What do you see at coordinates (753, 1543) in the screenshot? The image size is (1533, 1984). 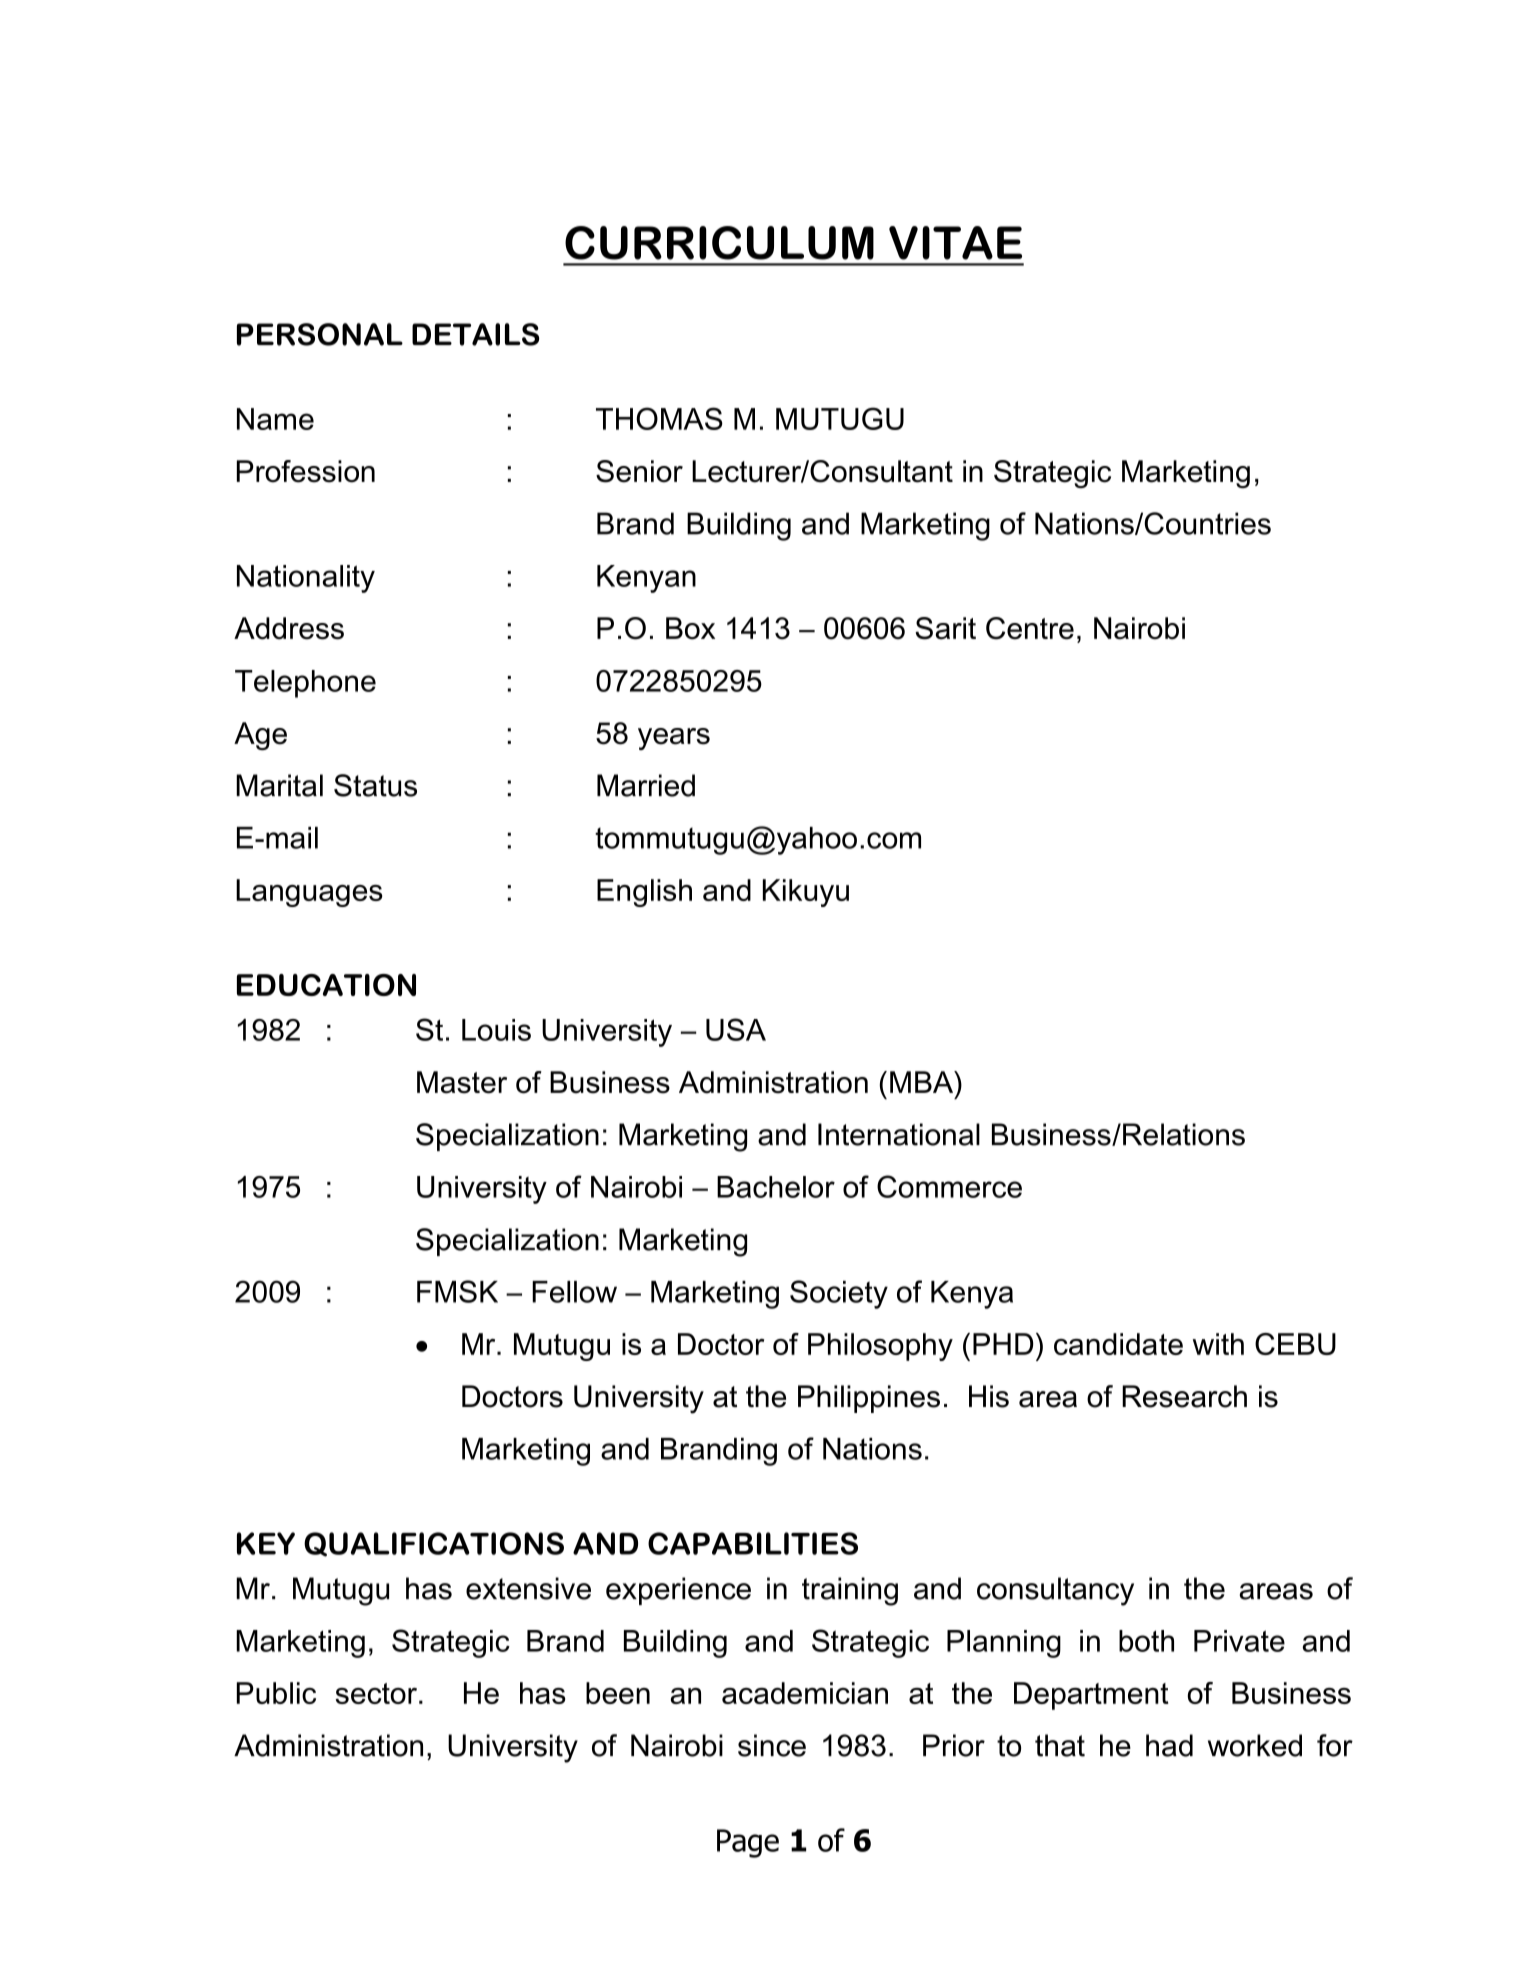 I see `CAPABILITIES` at bounding box center [753, 1543].
